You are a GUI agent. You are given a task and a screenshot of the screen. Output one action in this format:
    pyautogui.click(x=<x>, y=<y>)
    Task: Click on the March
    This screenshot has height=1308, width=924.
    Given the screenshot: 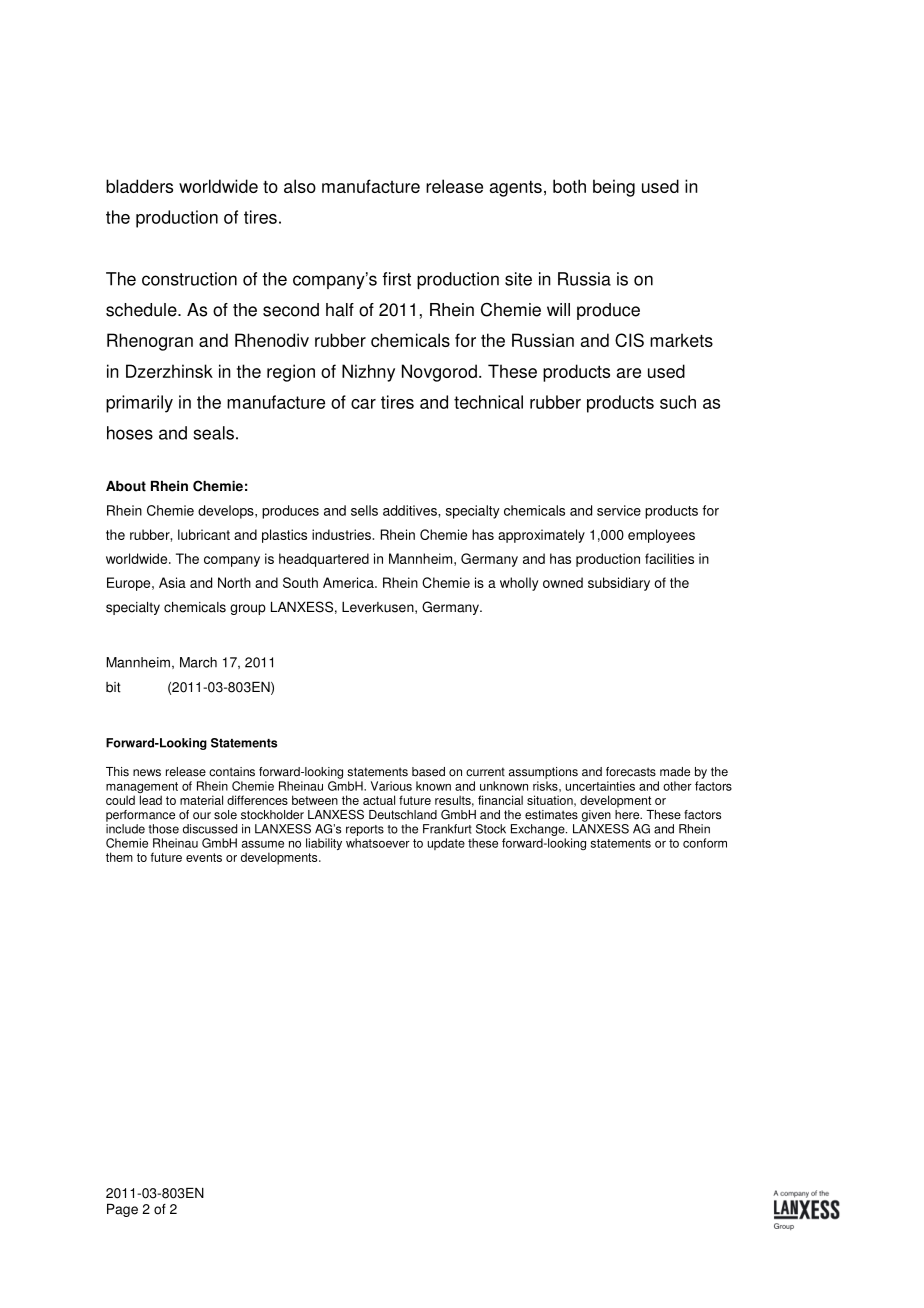 What is the action you would take?
    pyautogui.click(x=198, y=662)
